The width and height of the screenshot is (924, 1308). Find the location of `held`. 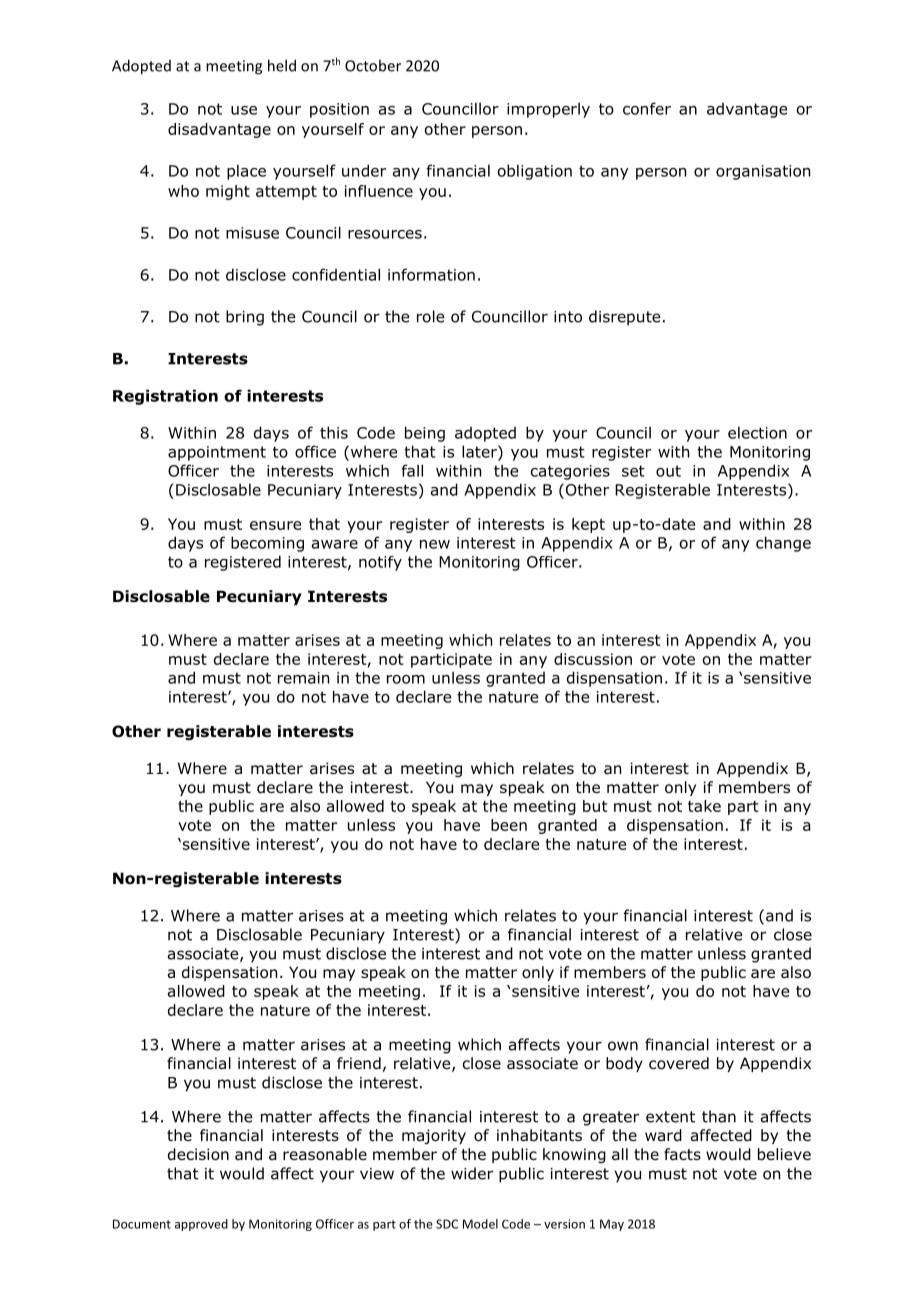

held is located at coordinates (282, 65).
